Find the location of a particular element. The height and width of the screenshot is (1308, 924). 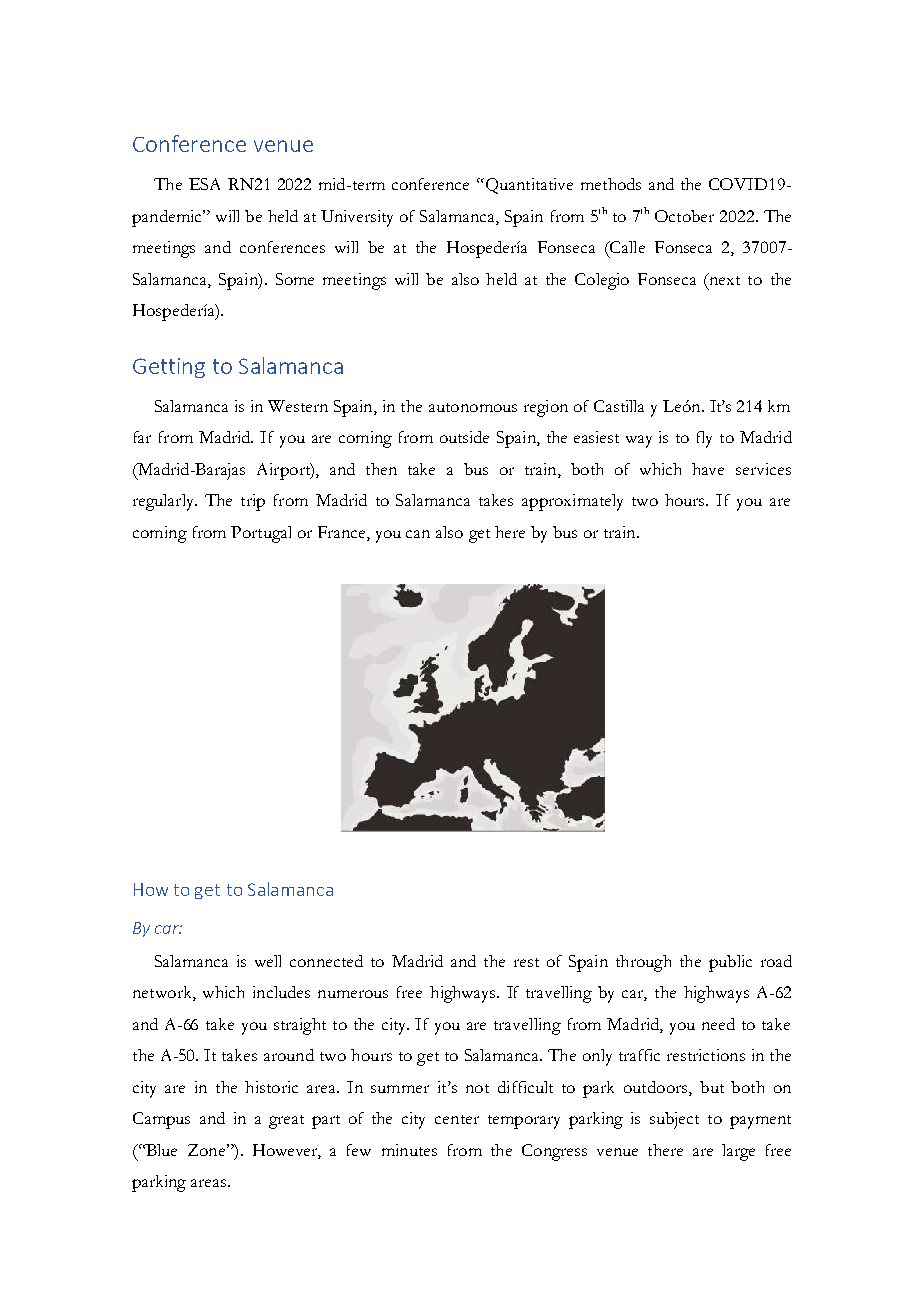

ESA is located at coordinates (204, 184).
